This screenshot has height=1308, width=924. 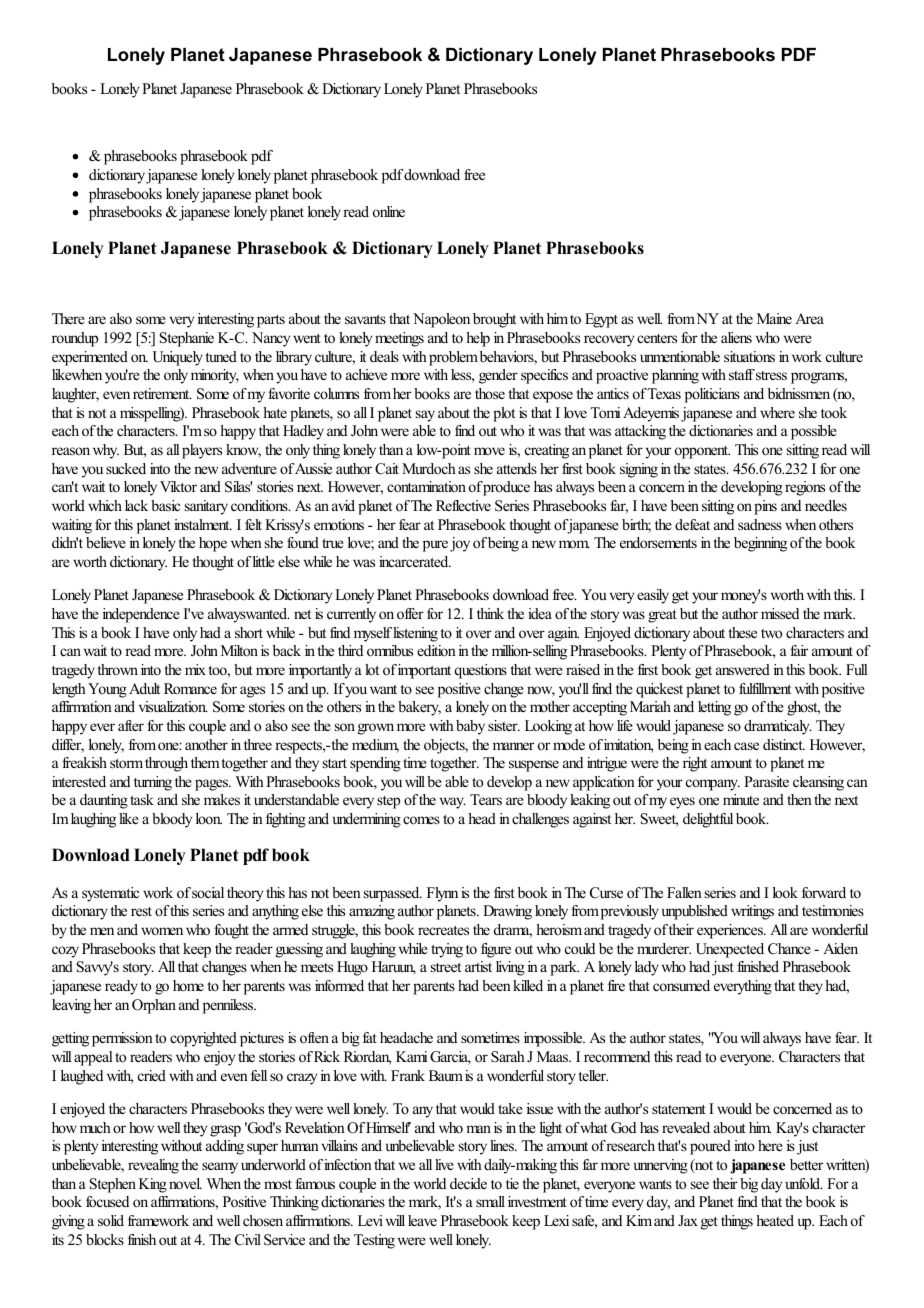 What do you see at coordinates (173, 706) in the screenshot?
I see `visualization` at bounding box center [173, 706].
